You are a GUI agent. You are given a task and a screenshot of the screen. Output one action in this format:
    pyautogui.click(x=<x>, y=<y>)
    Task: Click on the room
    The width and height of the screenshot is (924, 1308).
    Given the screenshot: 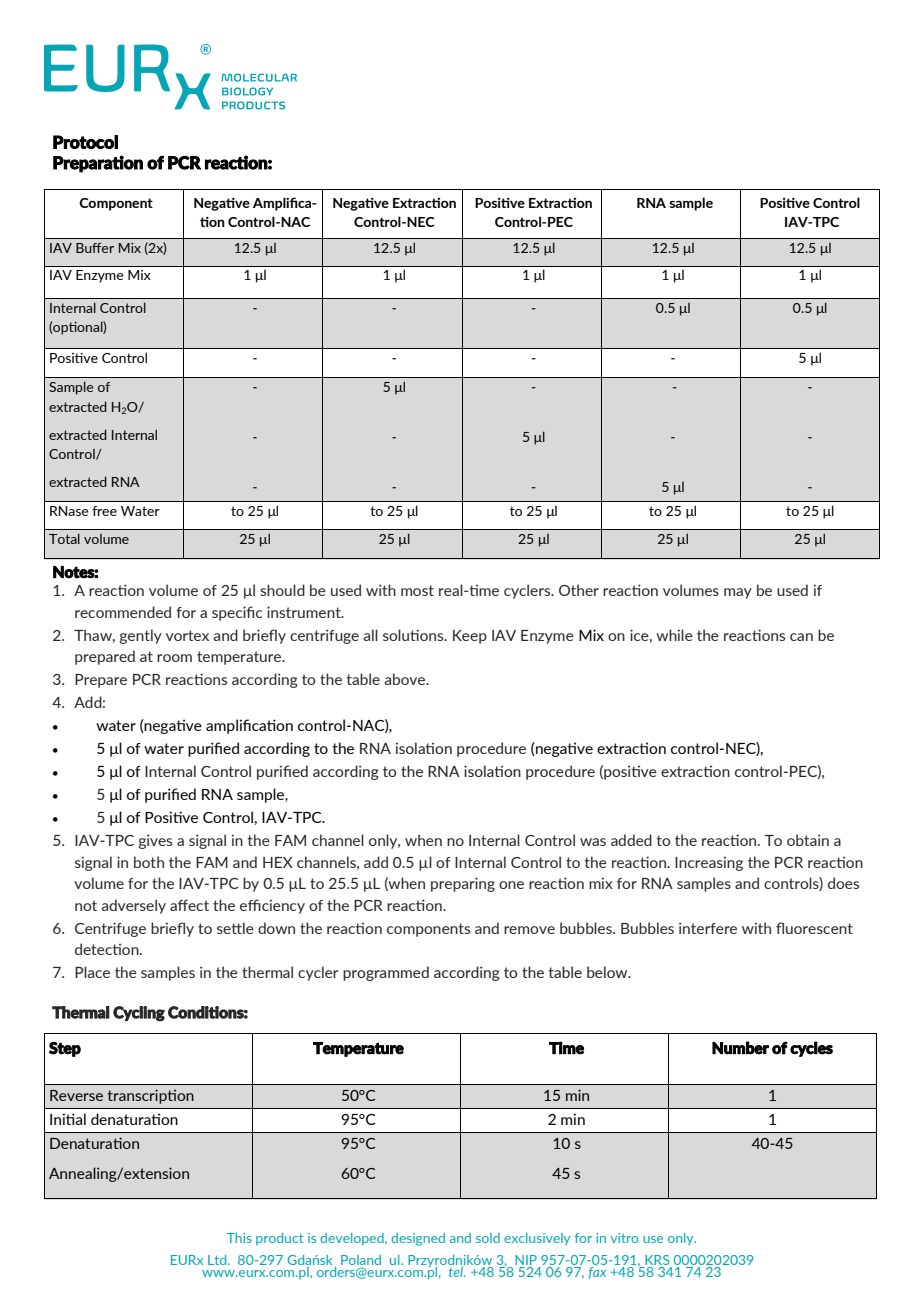 What is the action you would take?
    pyautogui.click(x=174, y=658)
